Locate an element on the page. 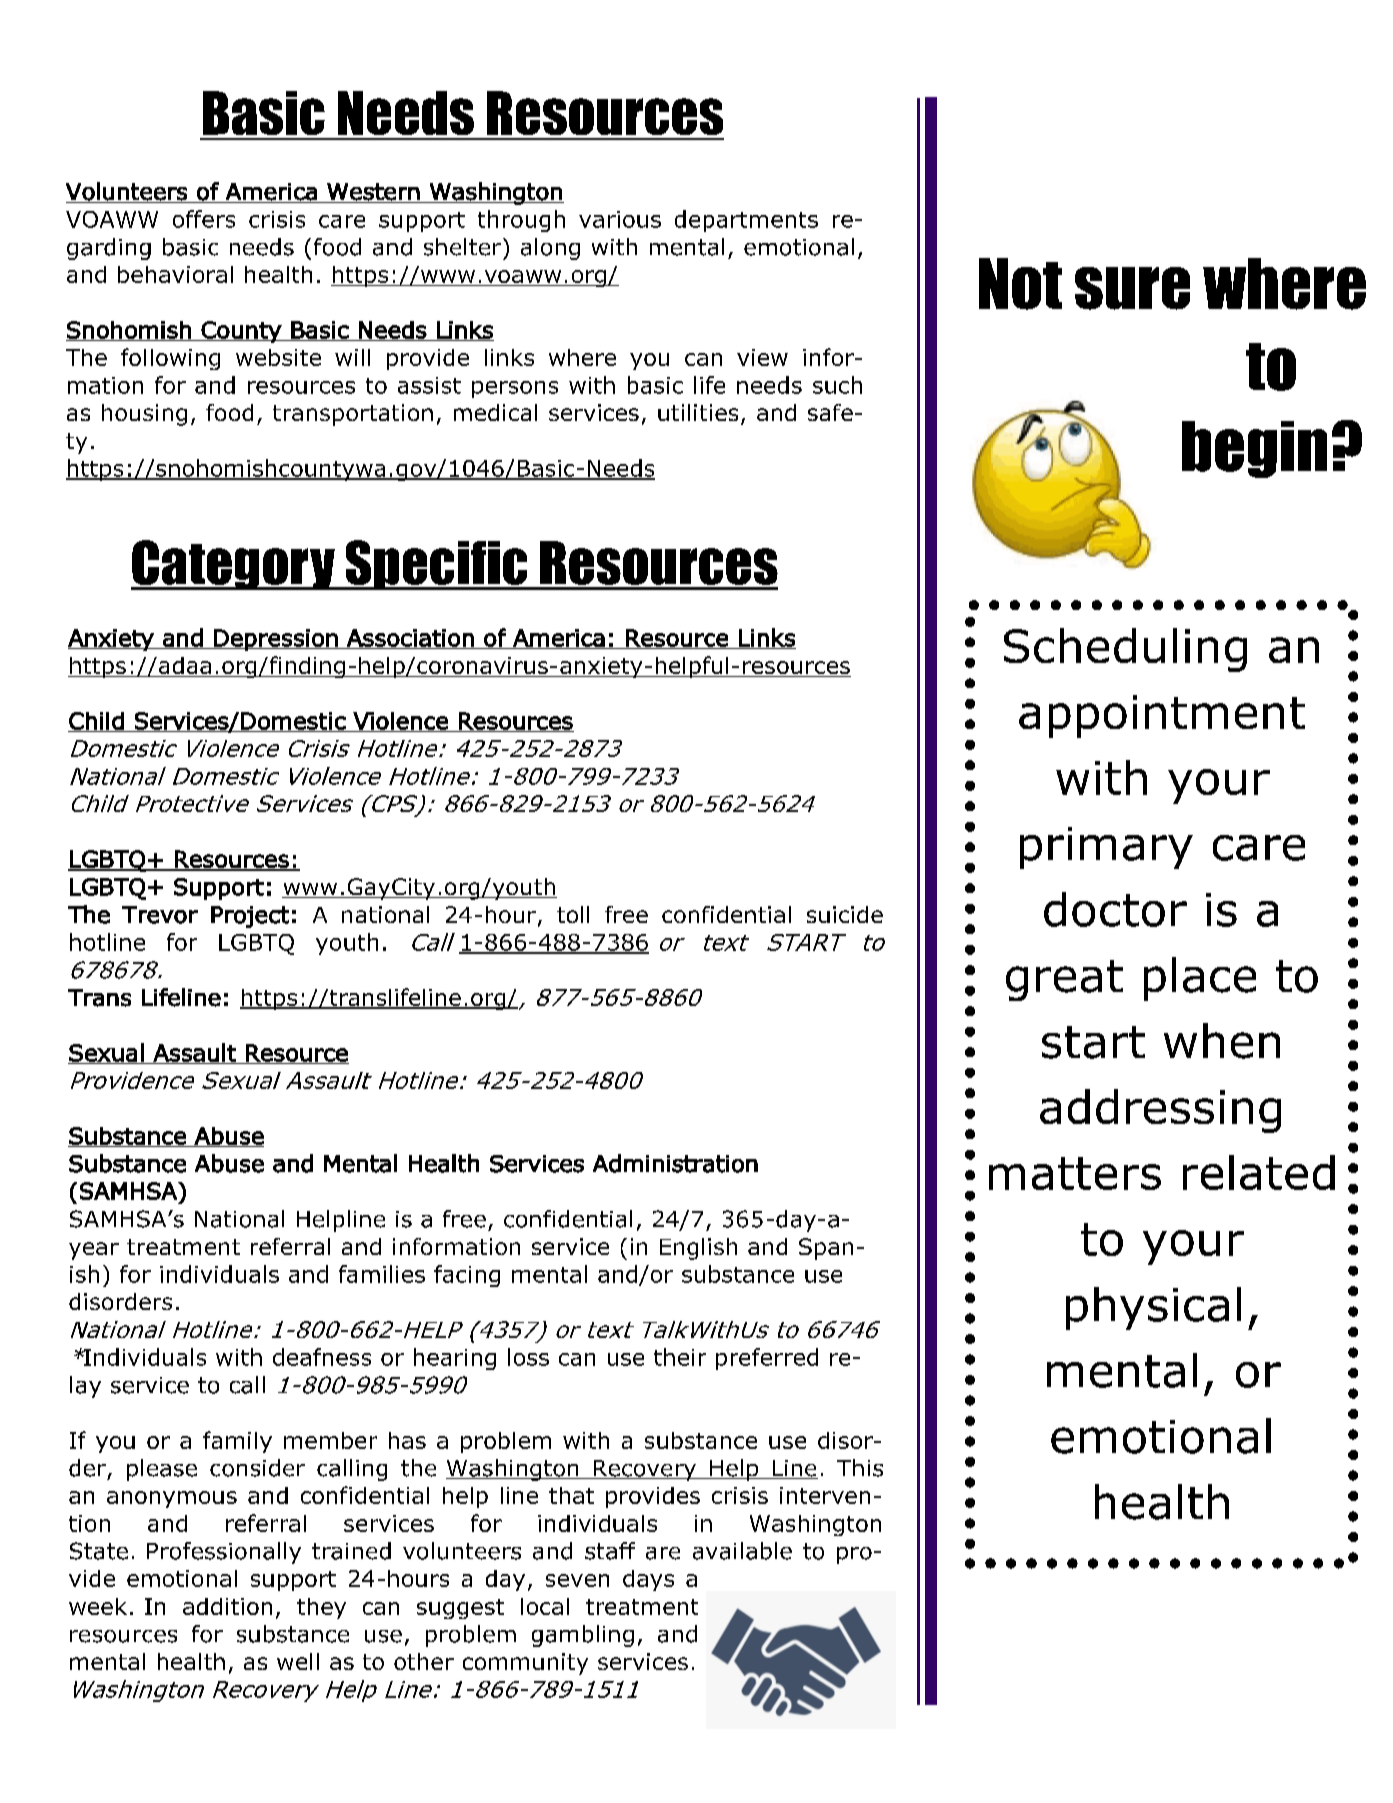 This page has height=1803, width=1393. begin is located at coordinates (1254, 449).
